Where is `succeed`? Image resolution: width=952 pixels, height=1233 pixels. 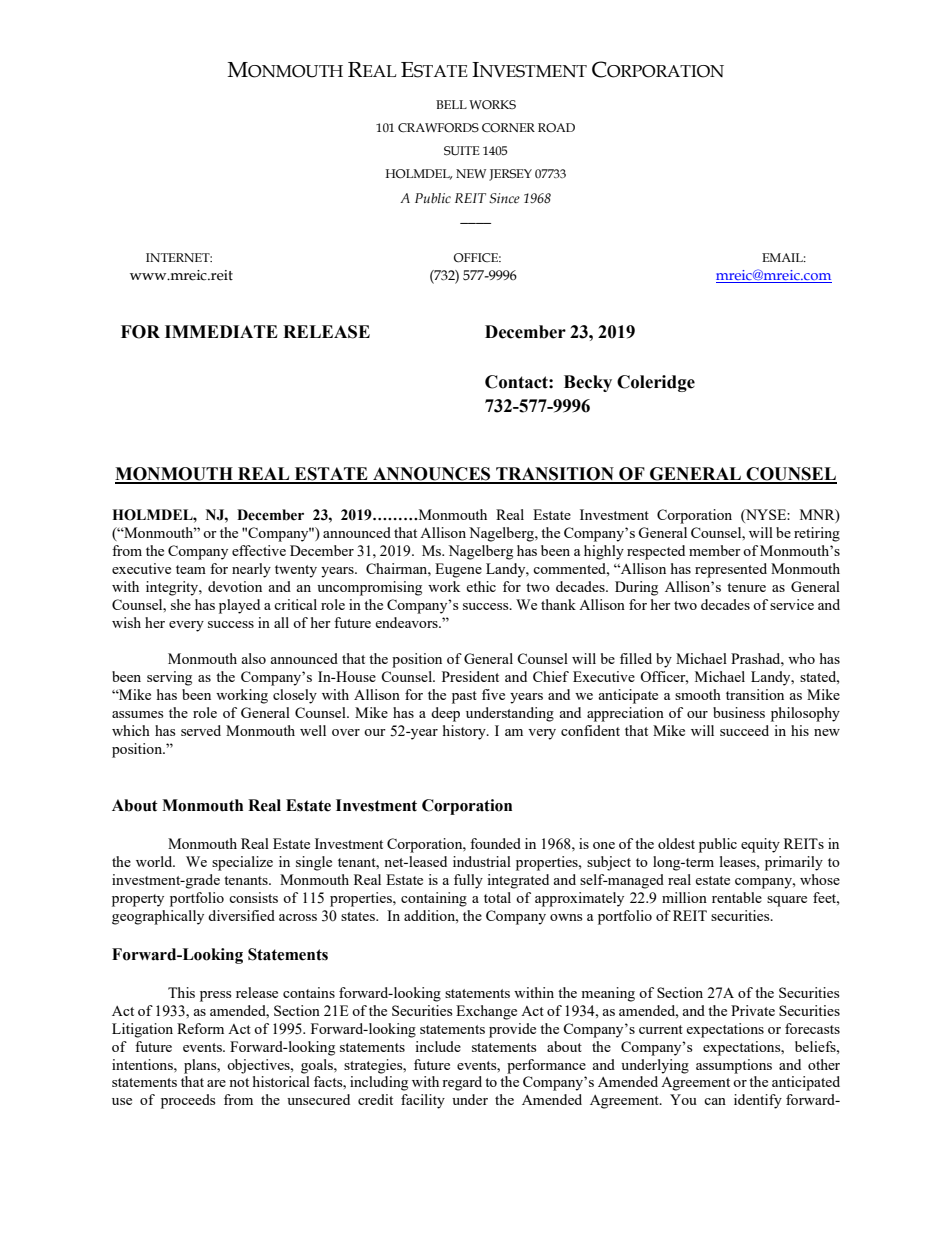 succeed is located at coordinates (744, 730).
